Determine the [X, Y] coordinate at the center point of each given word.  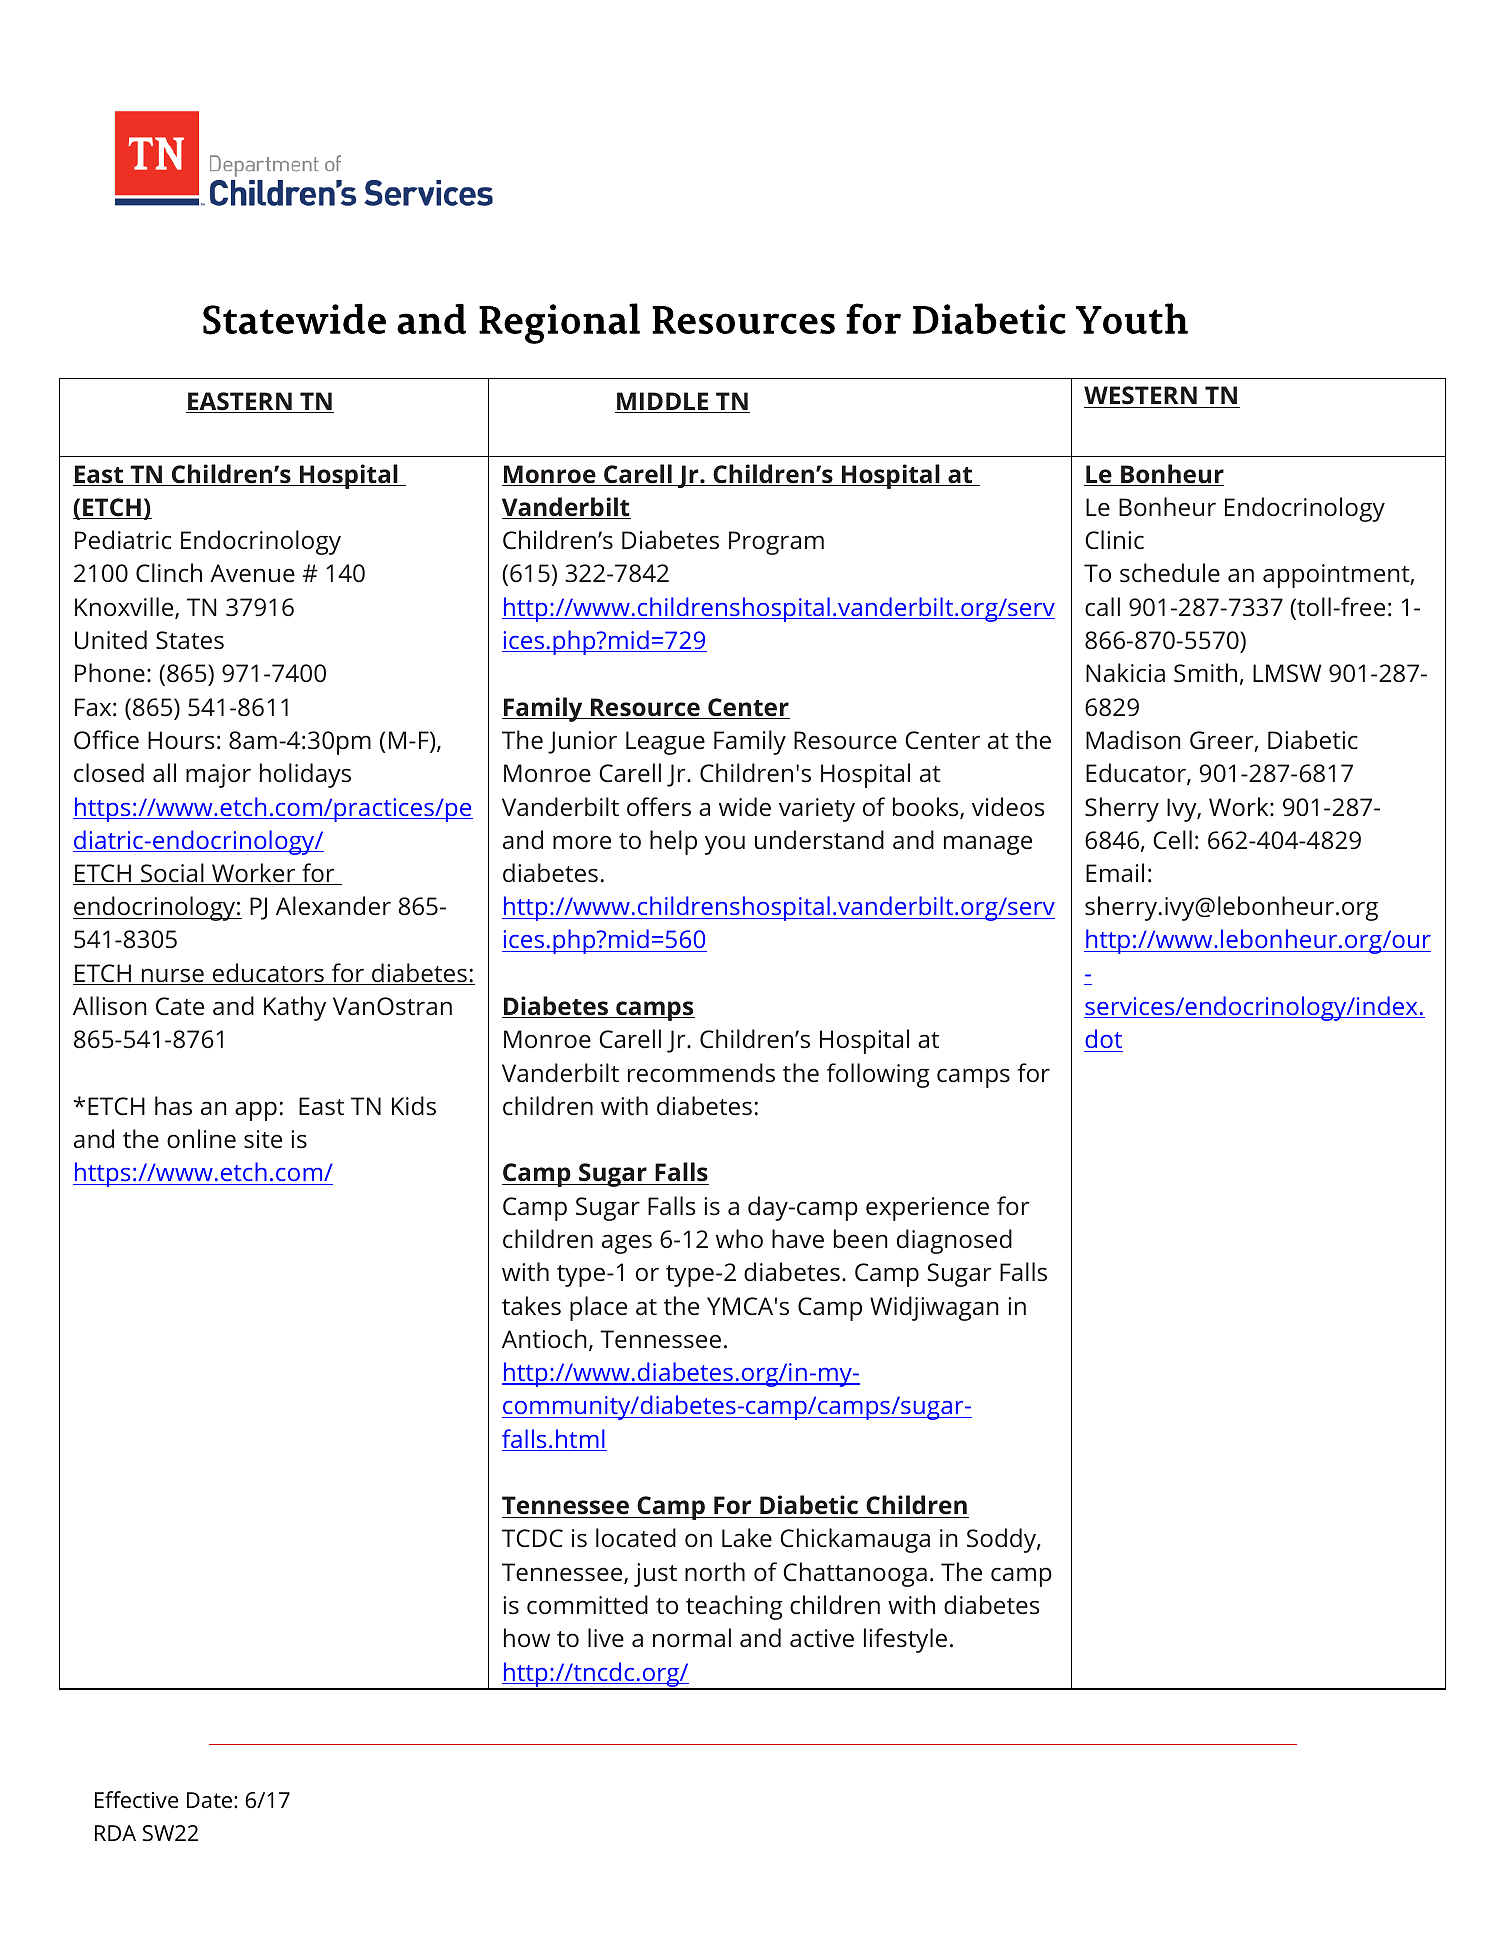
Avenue [252, 573]
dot [1103, 1040]
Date [211, 1800]
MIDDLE [663, 402]
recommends [701, 1073]
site [263, 1139]
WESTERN [1141, 397]
